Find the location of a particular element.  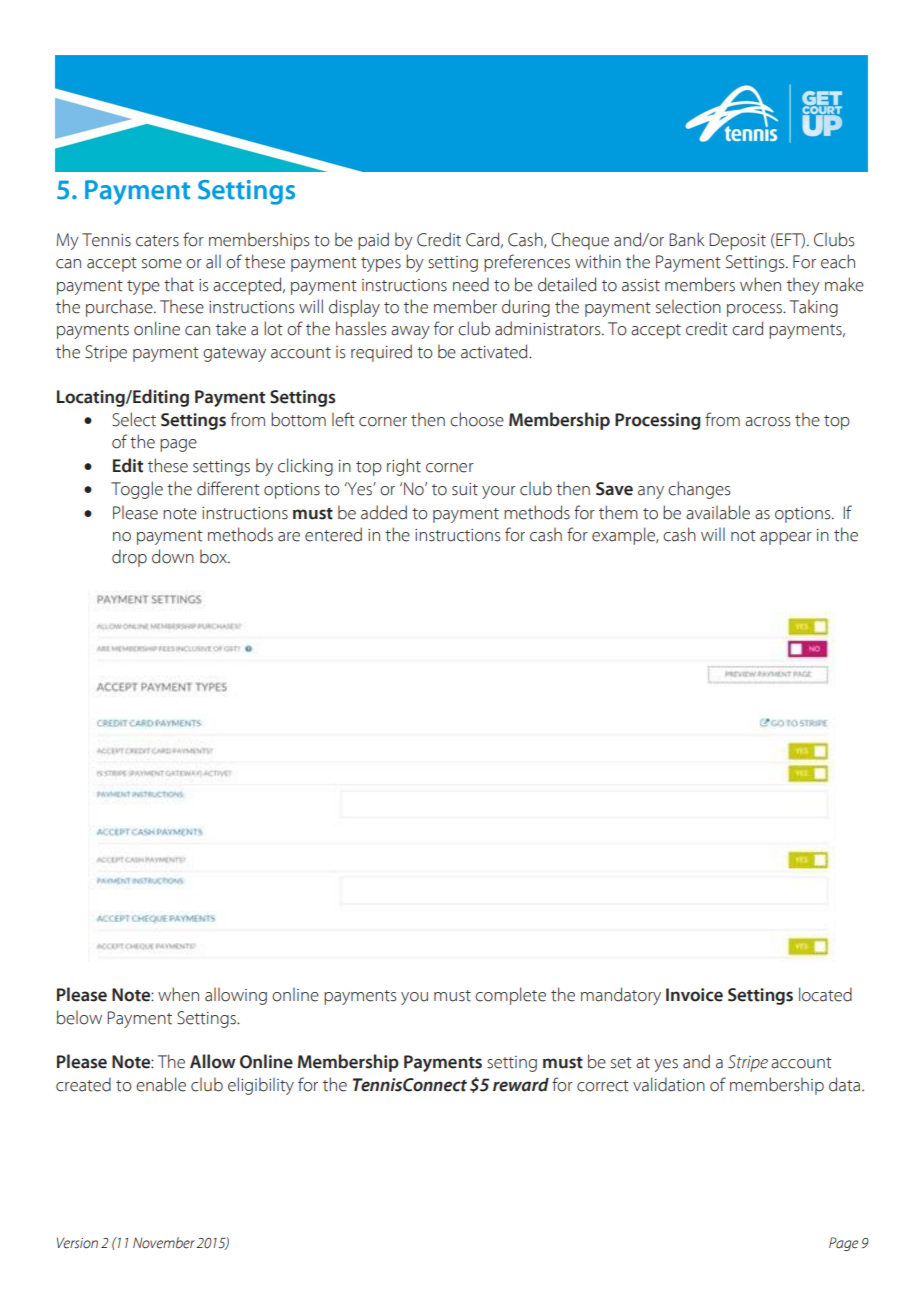

need is located at coordinates (471, 284).
